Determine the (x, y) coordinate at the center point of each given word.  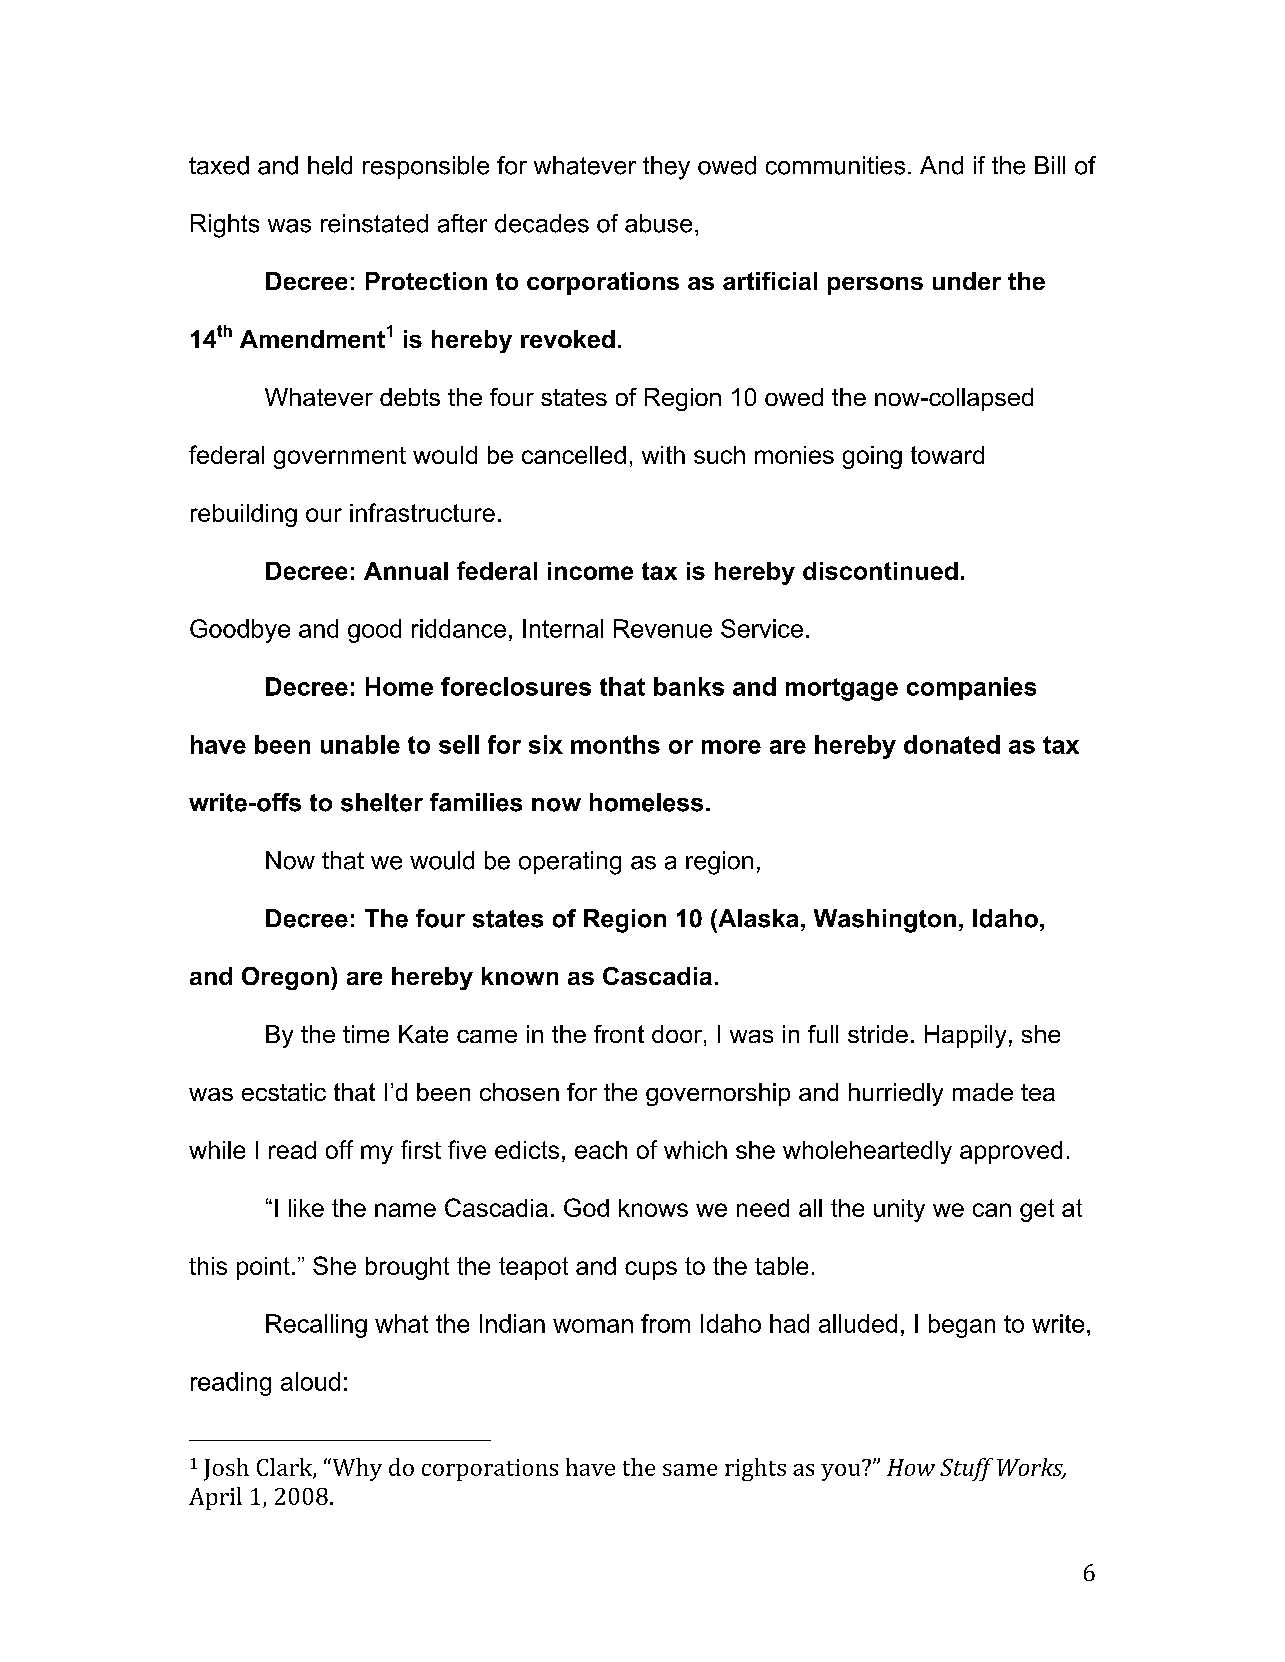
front (619, 1034)
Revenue (663, 628)
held (330, 165)
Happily (965, 1036)
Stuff (966, 1469)
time (366, 1034)
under (967, 281)
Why (356, 1469)
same (690, 1470)
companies (971, 688)
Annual (406, 571)
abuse (658, 223)
